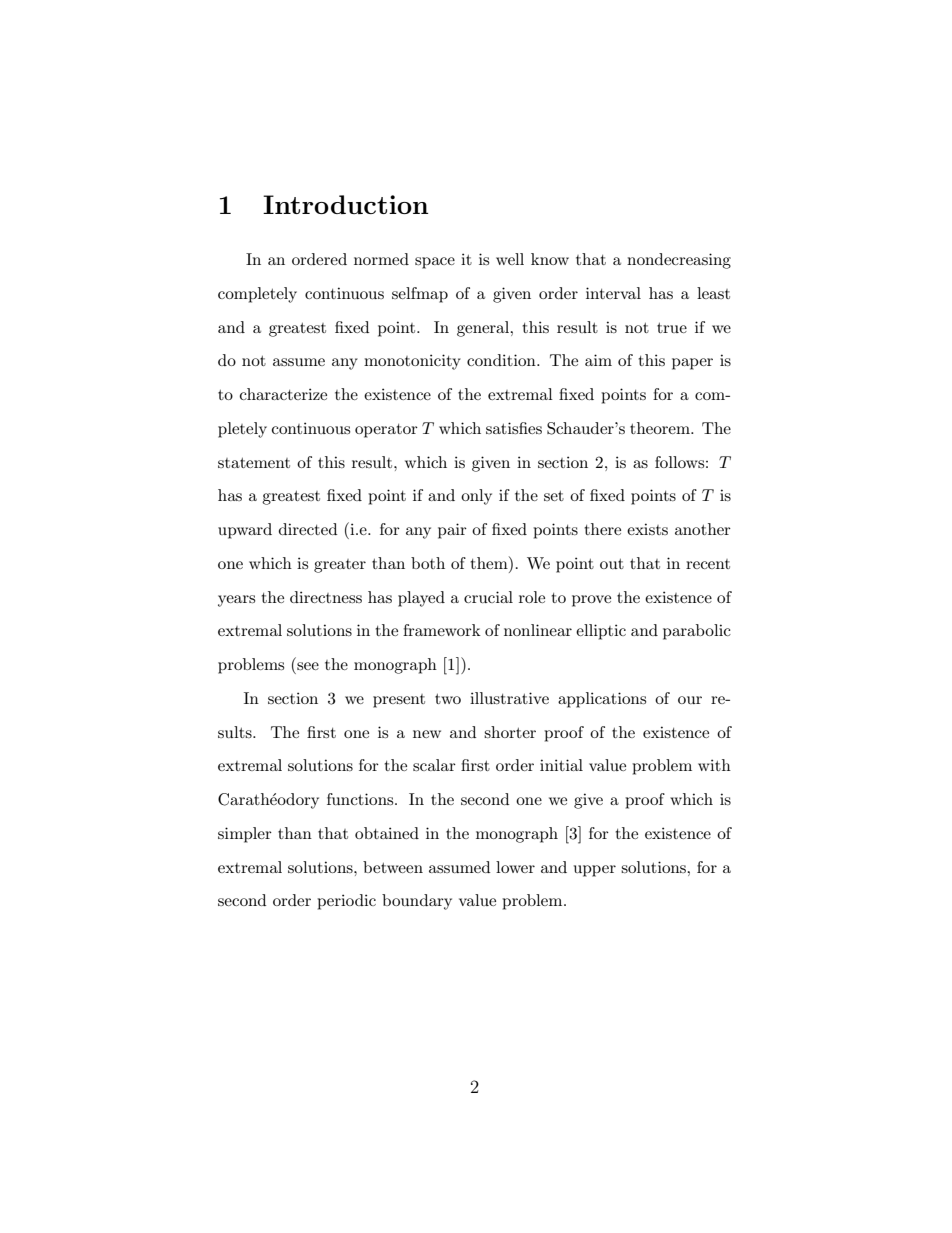 The height and width of the page is (1233, 952). Describe the element at coordinates (510, 259) in the page. I see `well` at that location.
